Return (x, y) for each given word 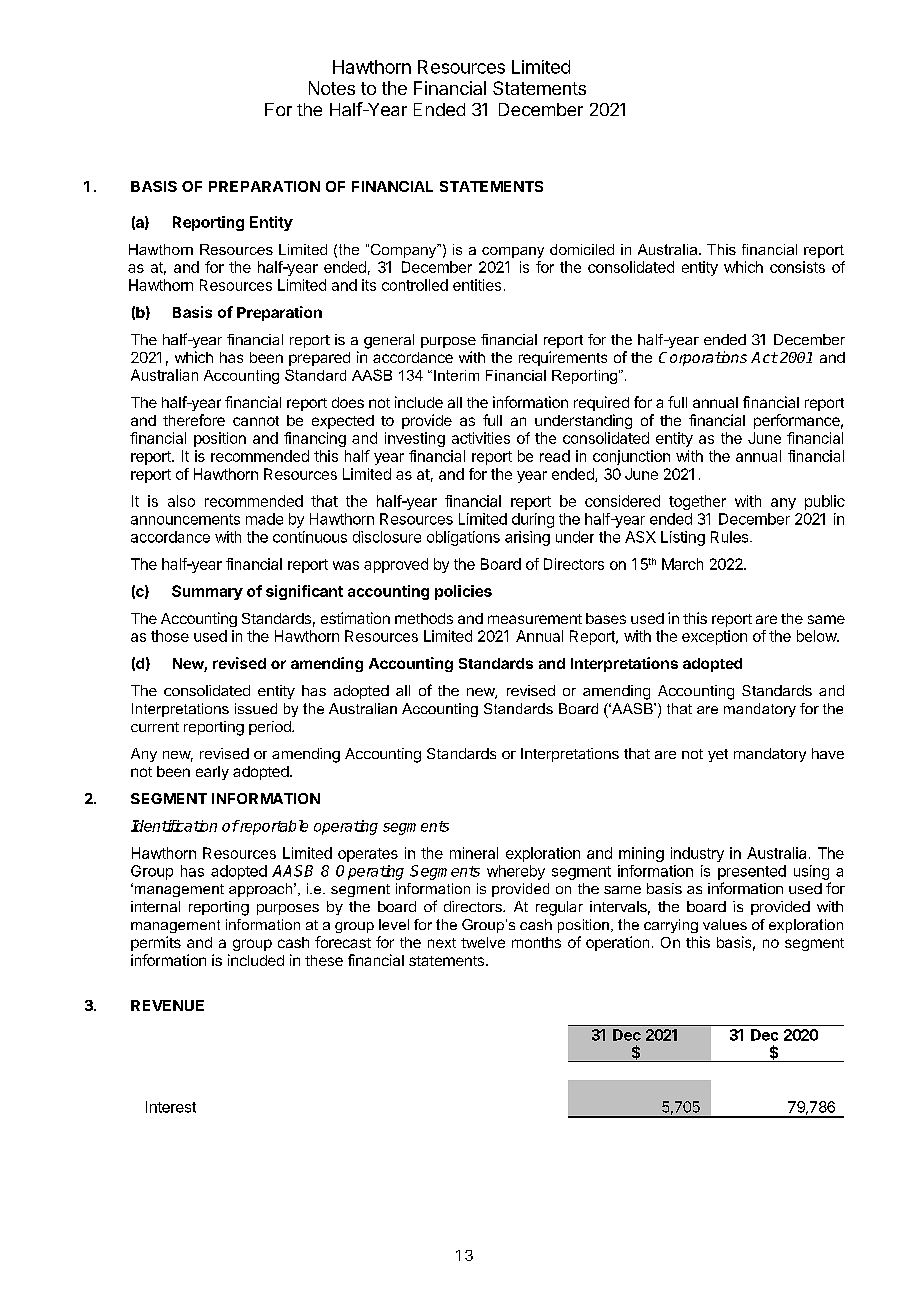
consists (797, 267)
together (697, 502)
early (212, 773)
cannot (256, 421)
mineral (474, 853)
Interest (171, 1107)
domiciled (582, 249)
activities (481, 438)
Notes (332, 88)
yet (718, 755)
